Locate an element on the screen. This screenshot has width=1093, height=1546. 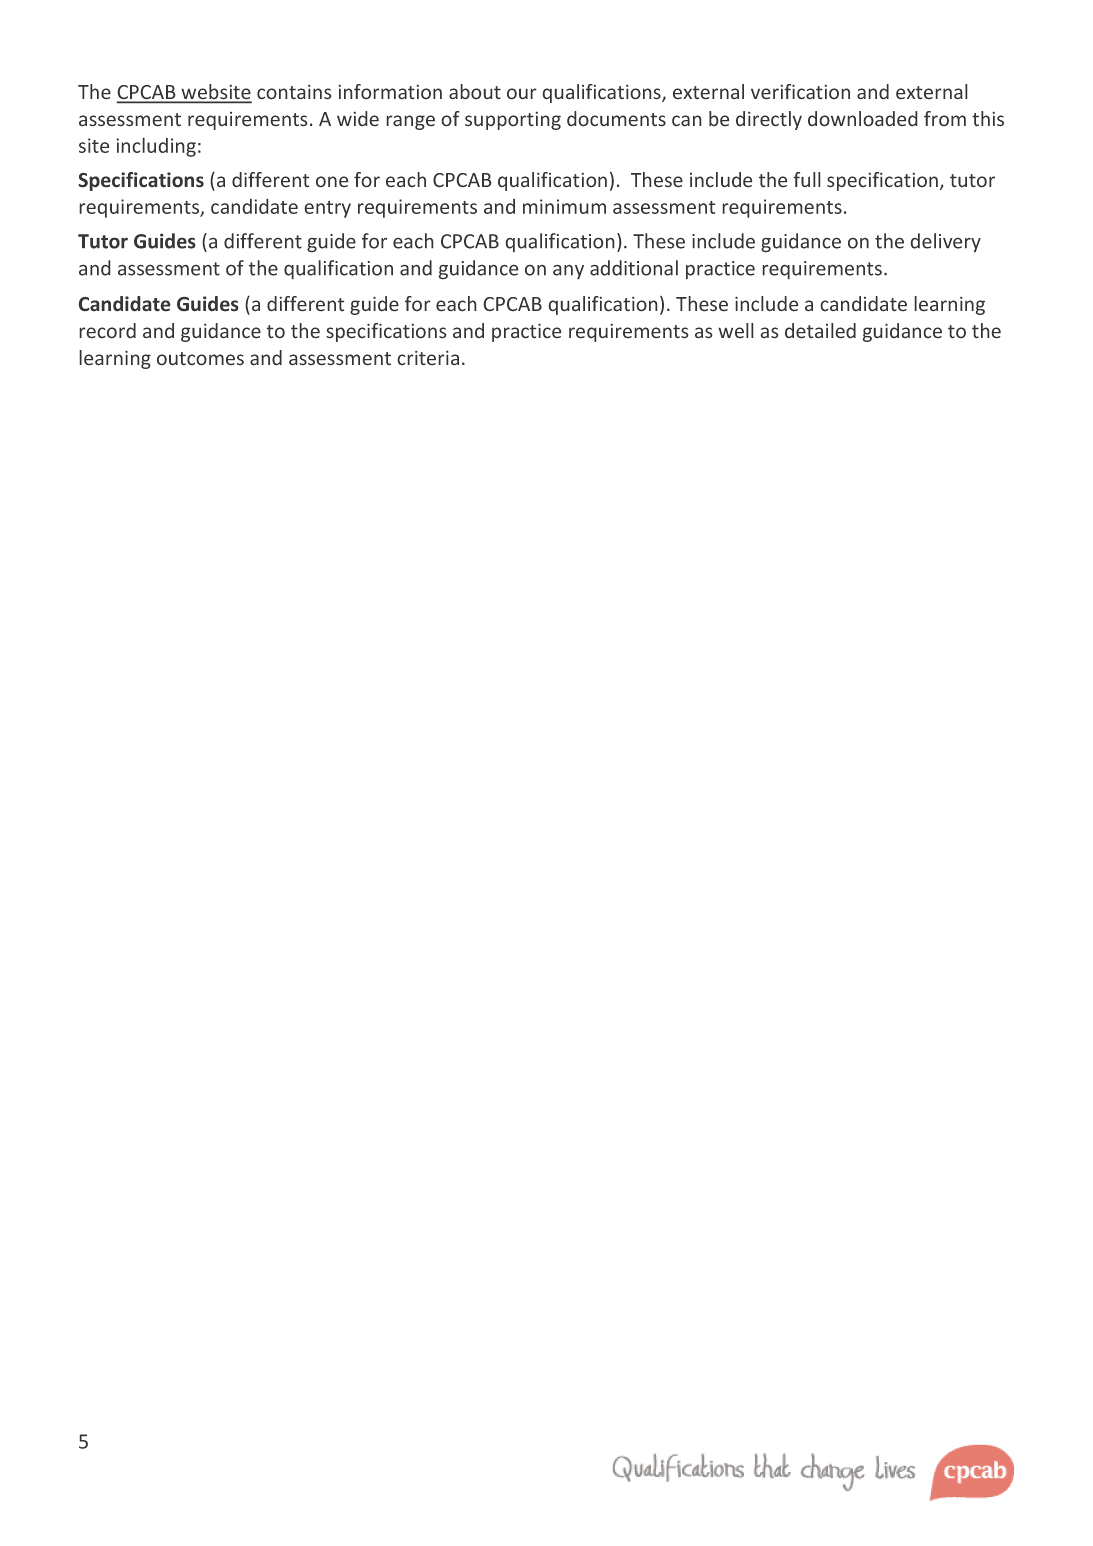
any is located at coordinates (568, 271).
